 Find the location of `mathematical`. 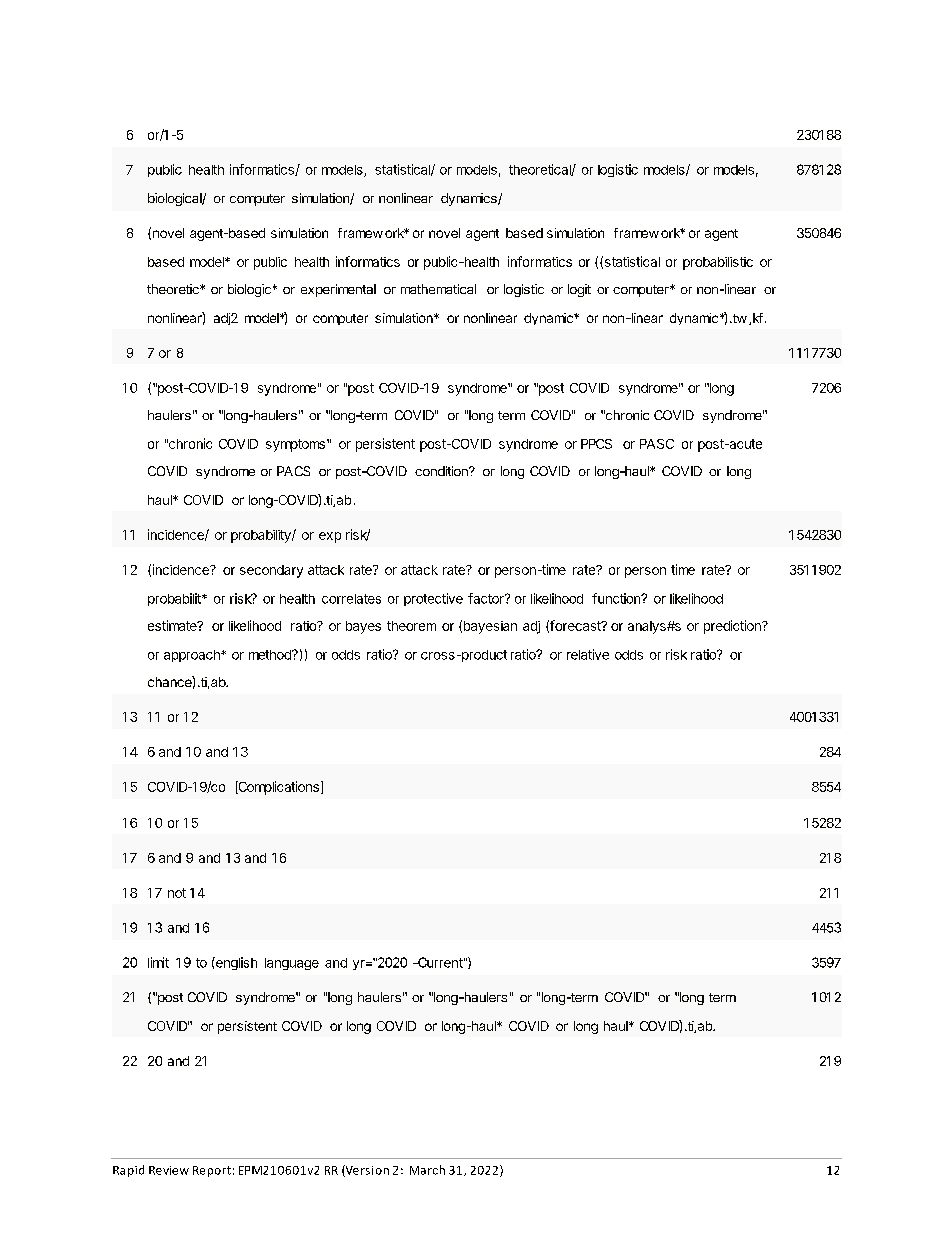

mathematical is located at coordinates (438, 289).
